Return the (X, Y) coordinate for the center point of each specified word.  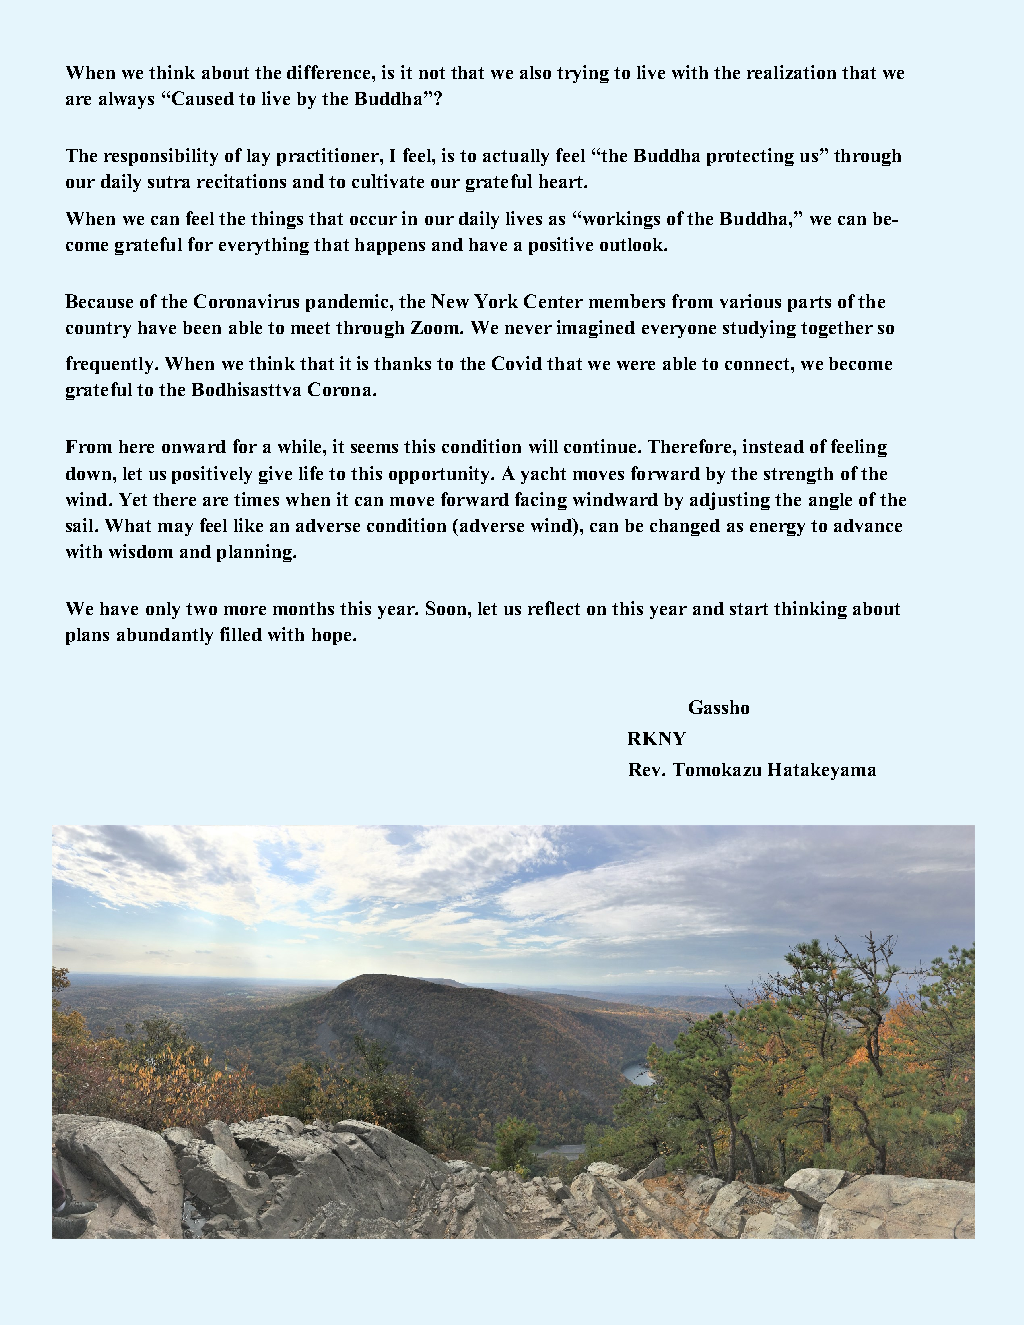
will (543, 446)
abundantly (165, 636)
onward (194, 446)
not (432, 73)
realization (791, 72)
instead (773, 446)
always (126, 100)
